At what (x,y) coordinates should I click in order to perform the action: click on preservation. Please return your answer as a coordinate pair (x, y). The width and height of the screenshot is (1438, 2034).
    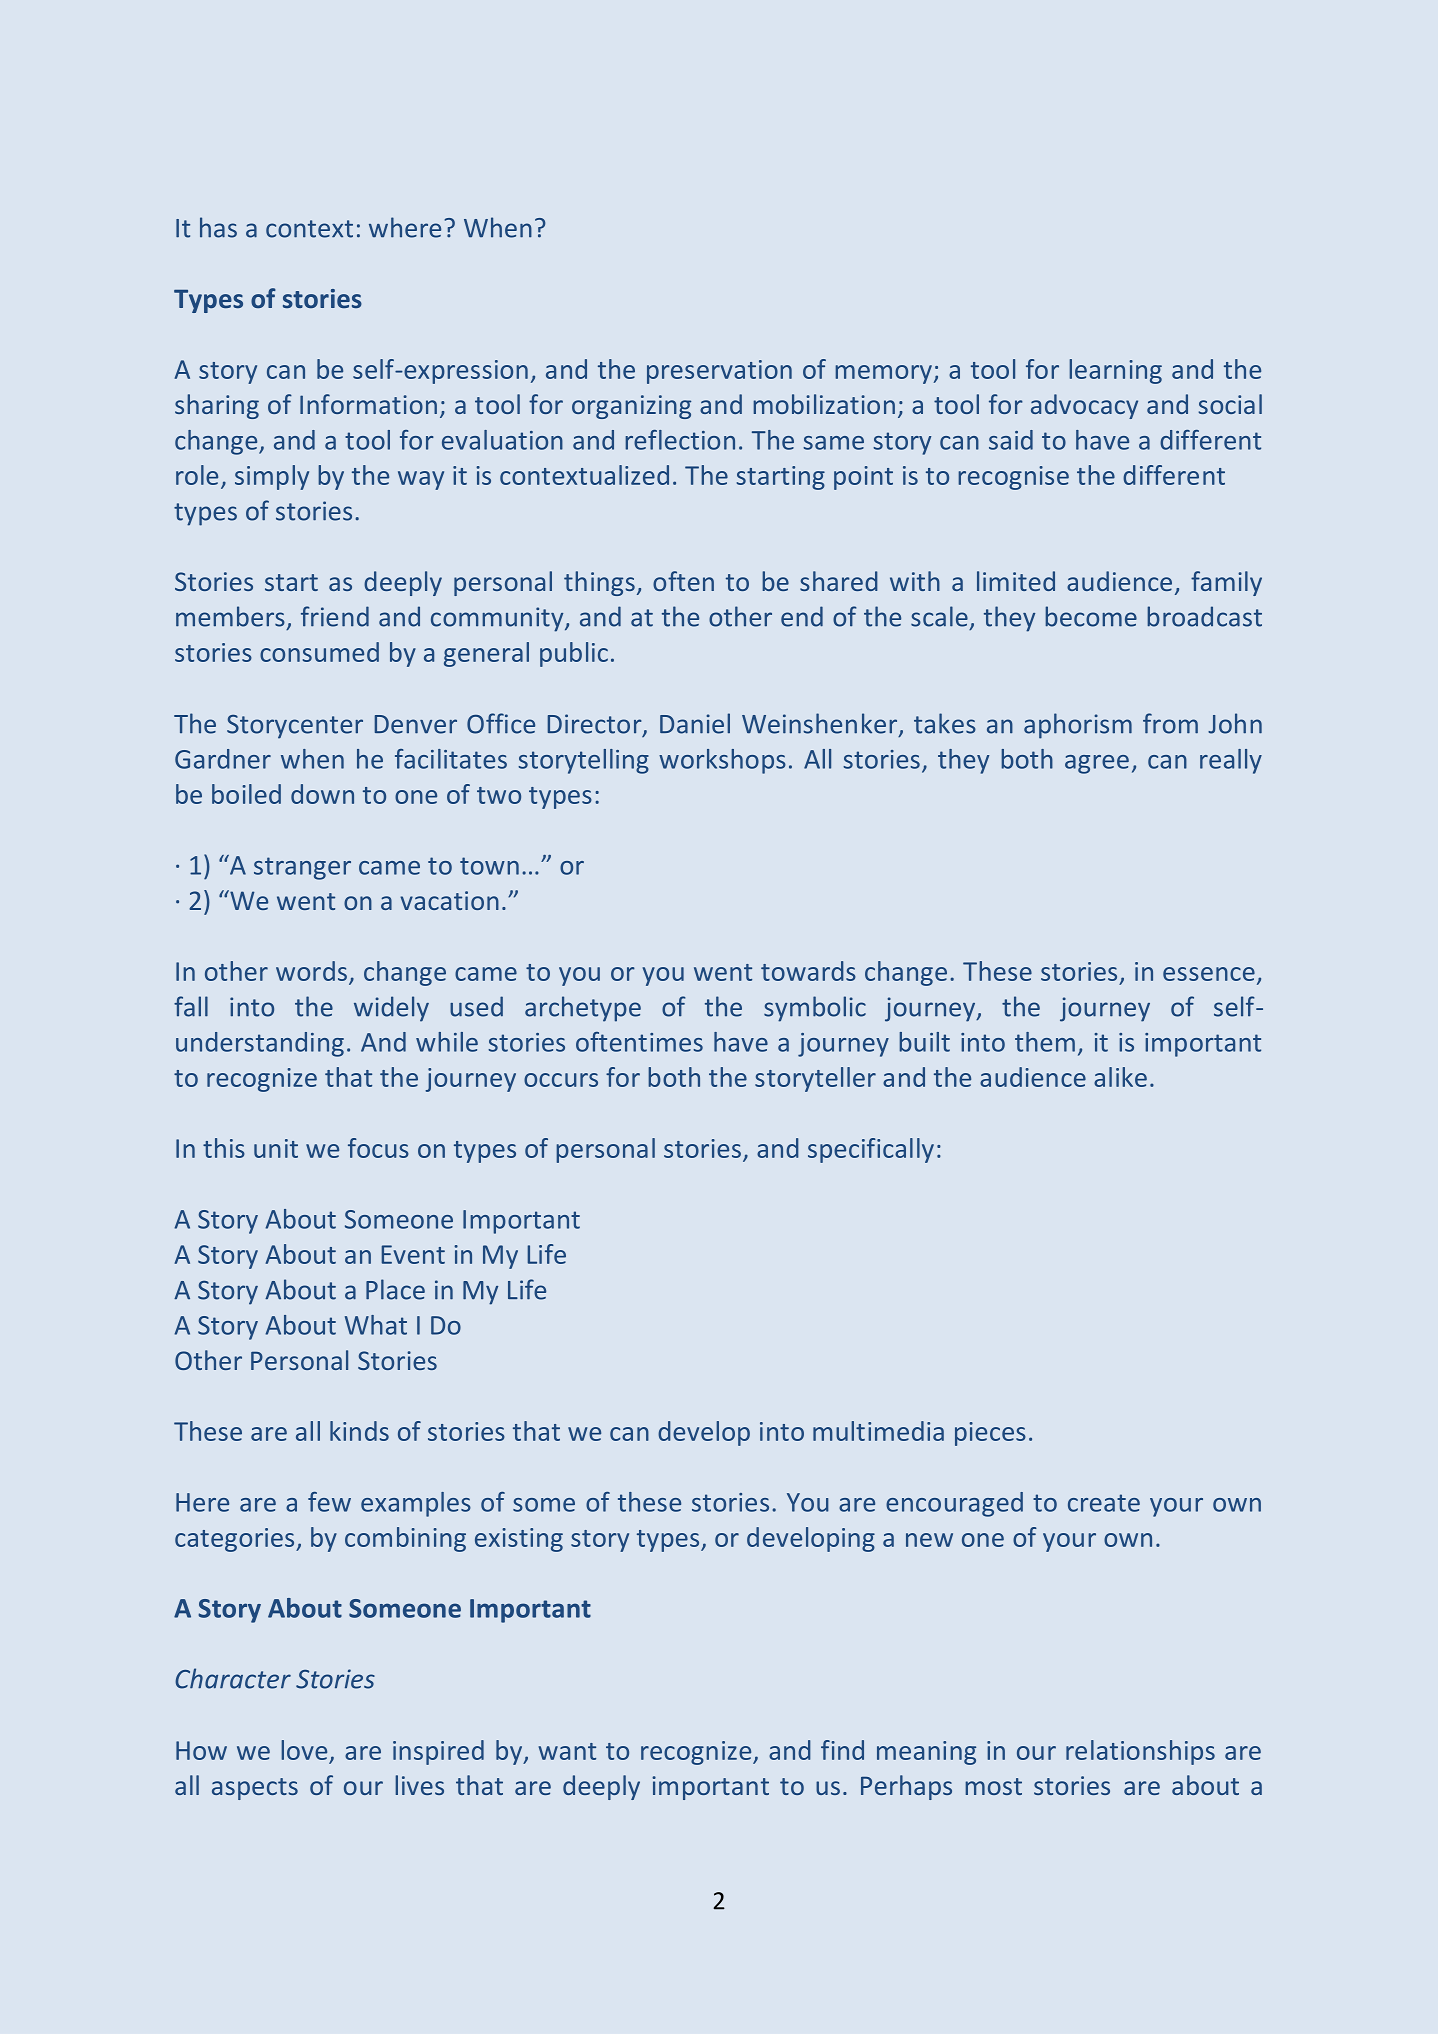
    Looking at the image, I should click on (719, 372).
